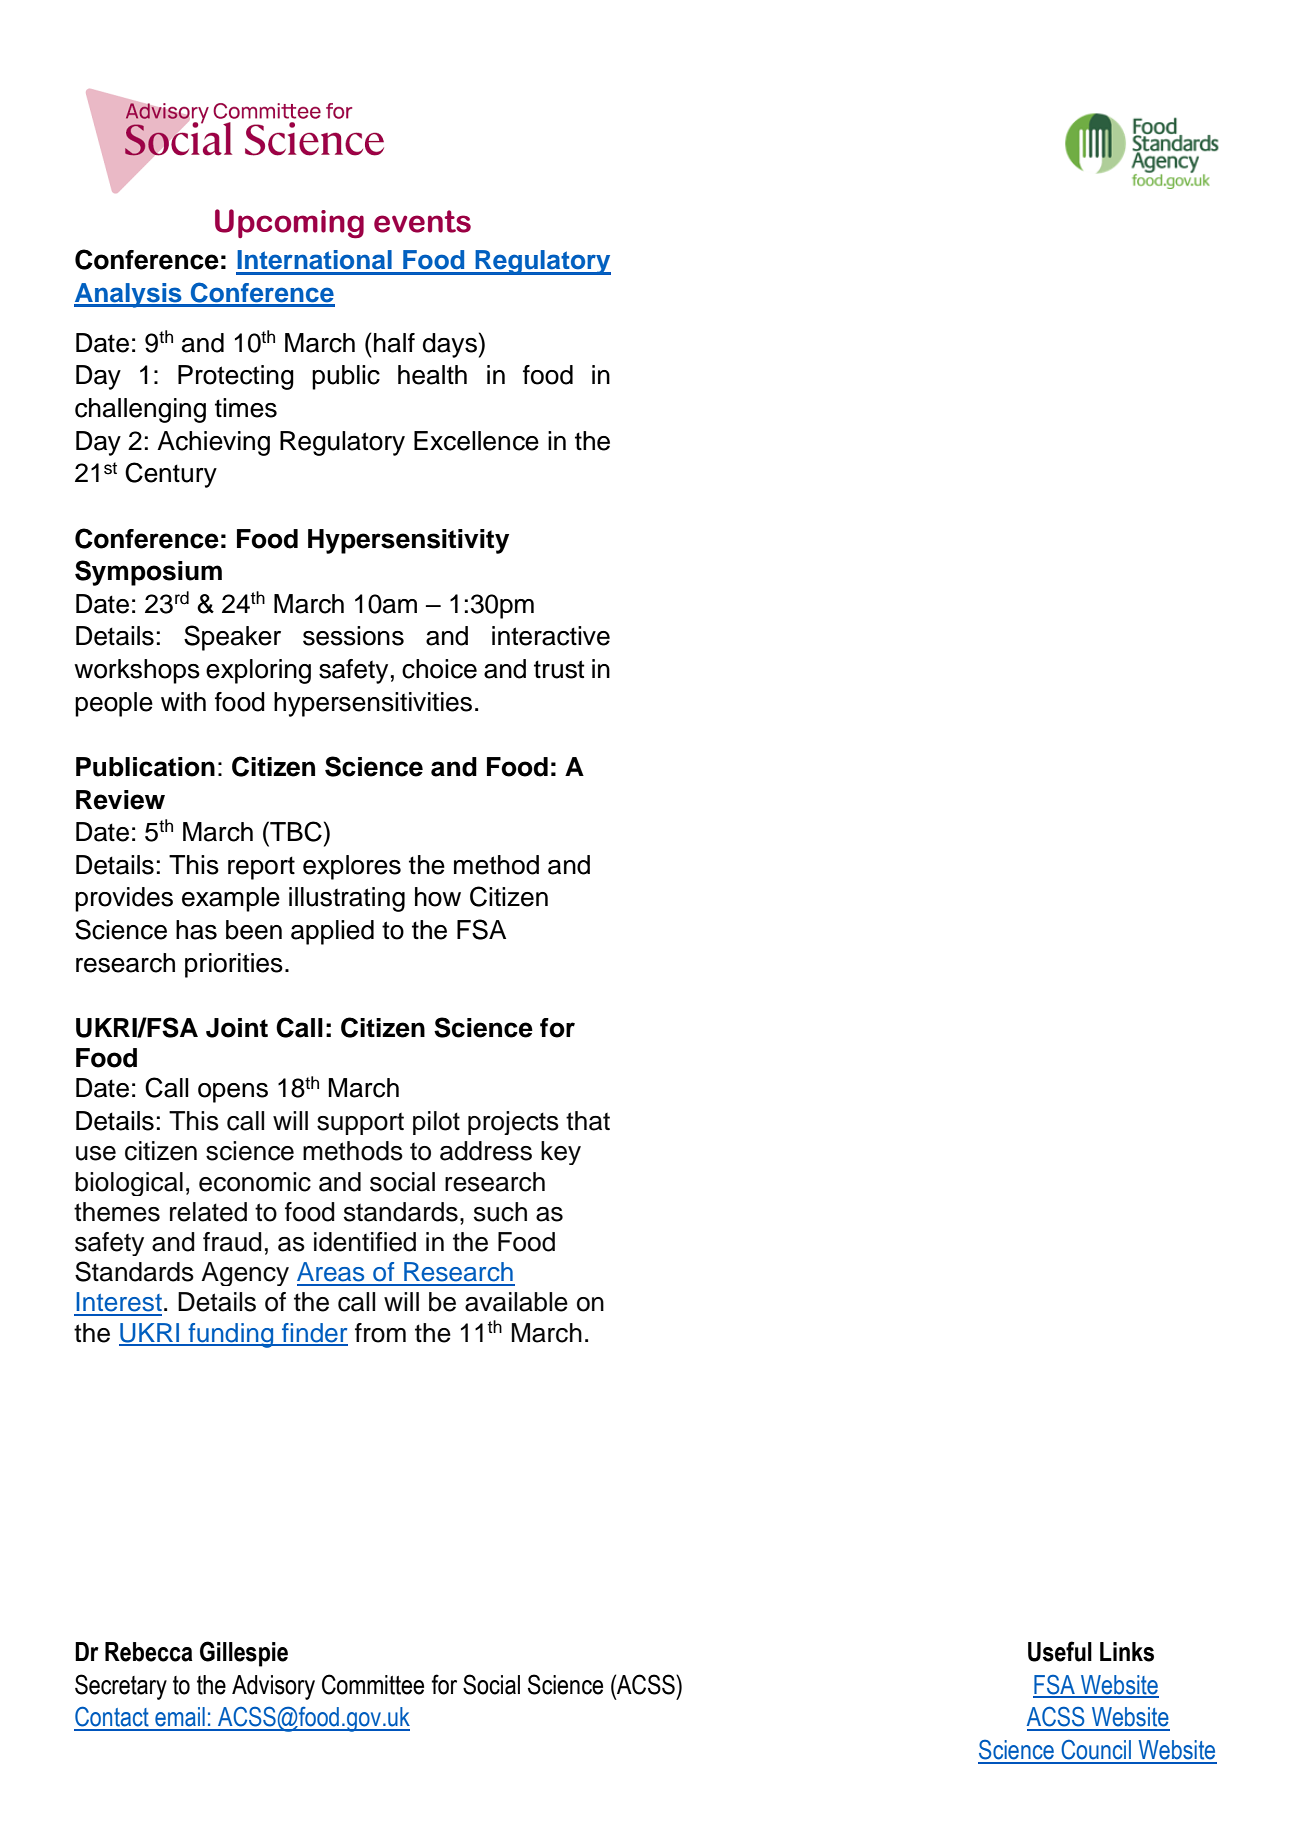 This document has height=1844, width=1304. What do you see at coordinates (551, 636) in the document?
I see `interactive` at bounding box center [551, 636].
